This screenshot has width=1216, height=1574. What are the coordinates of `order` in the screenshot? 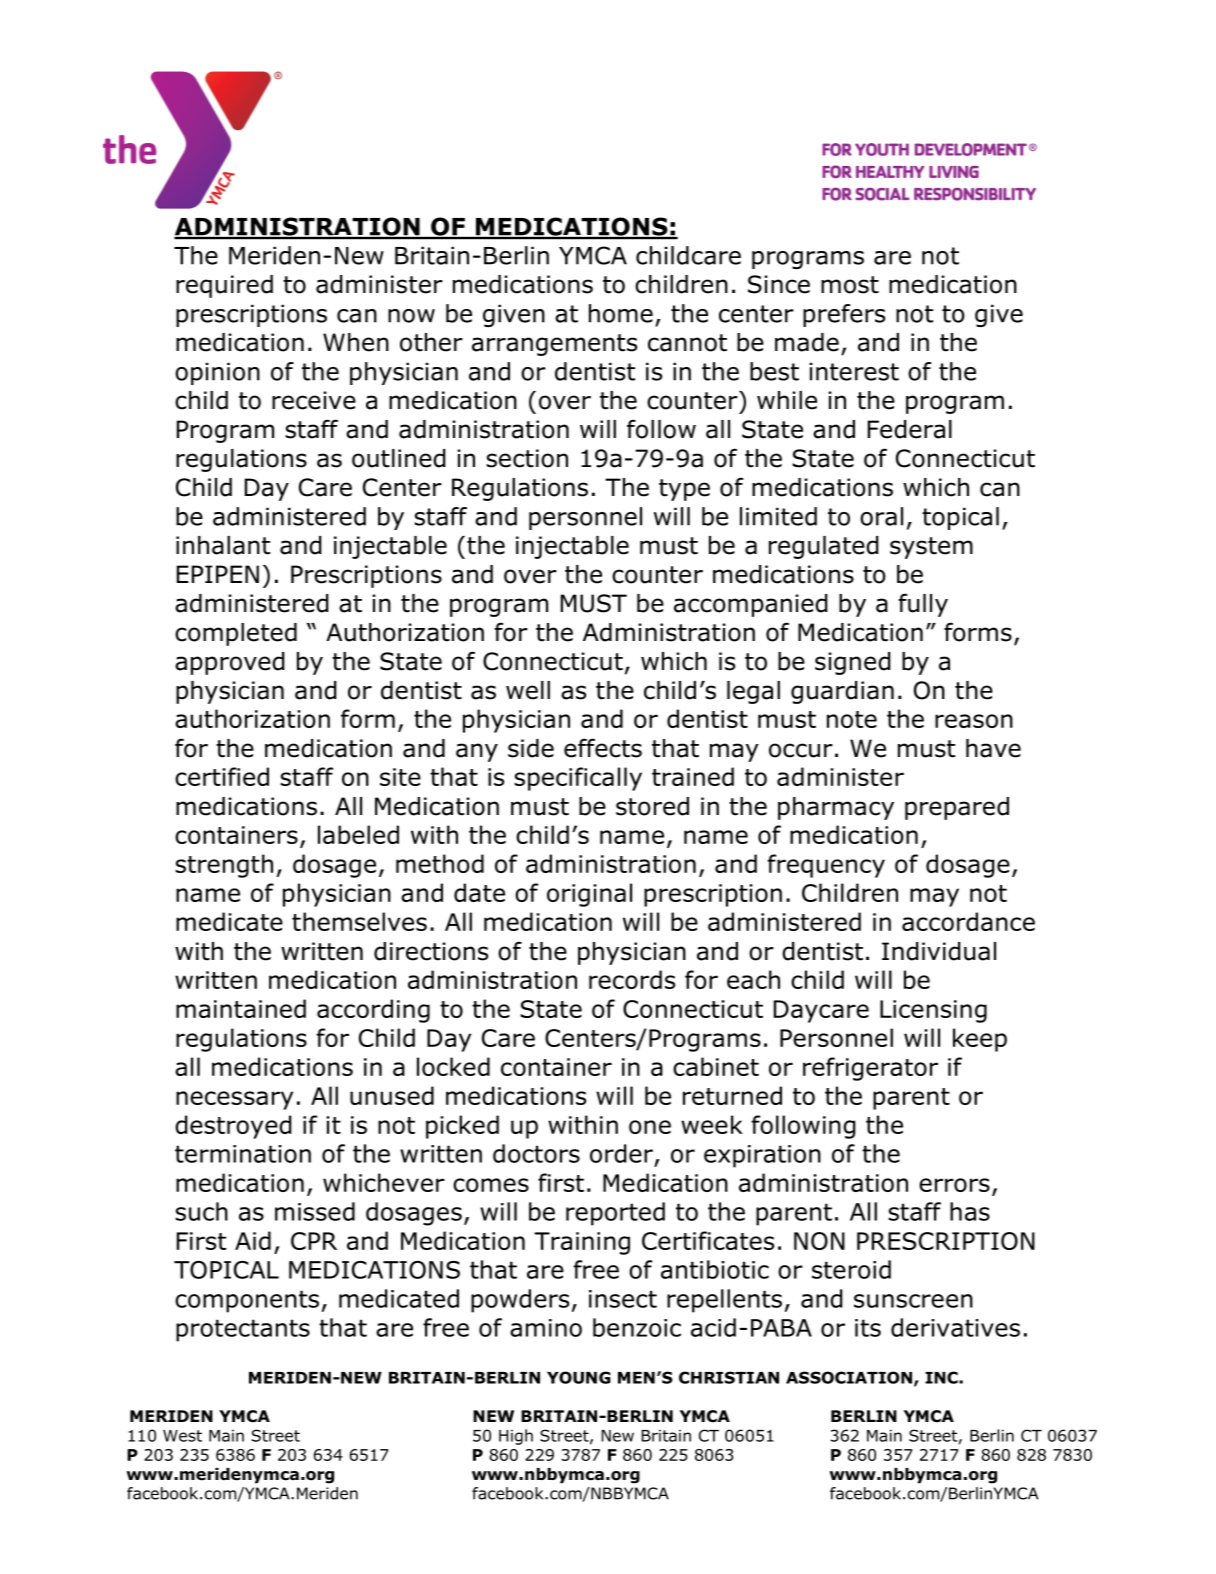 It's located at (621, 1153).
